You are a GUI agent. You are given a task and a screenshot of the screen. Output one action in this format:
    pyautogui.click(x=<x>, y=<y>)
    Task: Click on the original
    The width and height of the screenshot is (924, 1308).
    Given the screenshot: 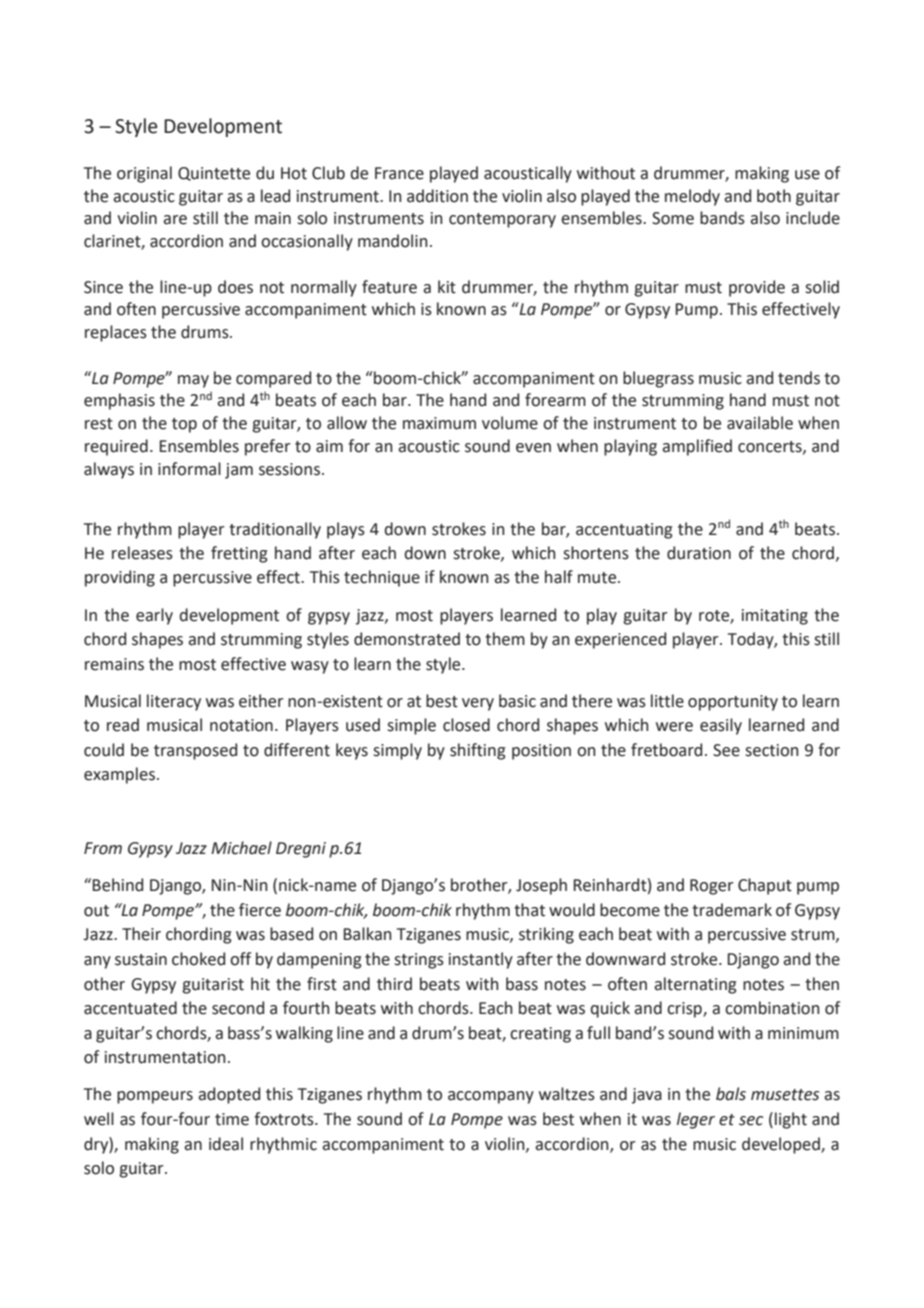 What is the action you would take?
    pyautogui.click(x=144, y=174)
